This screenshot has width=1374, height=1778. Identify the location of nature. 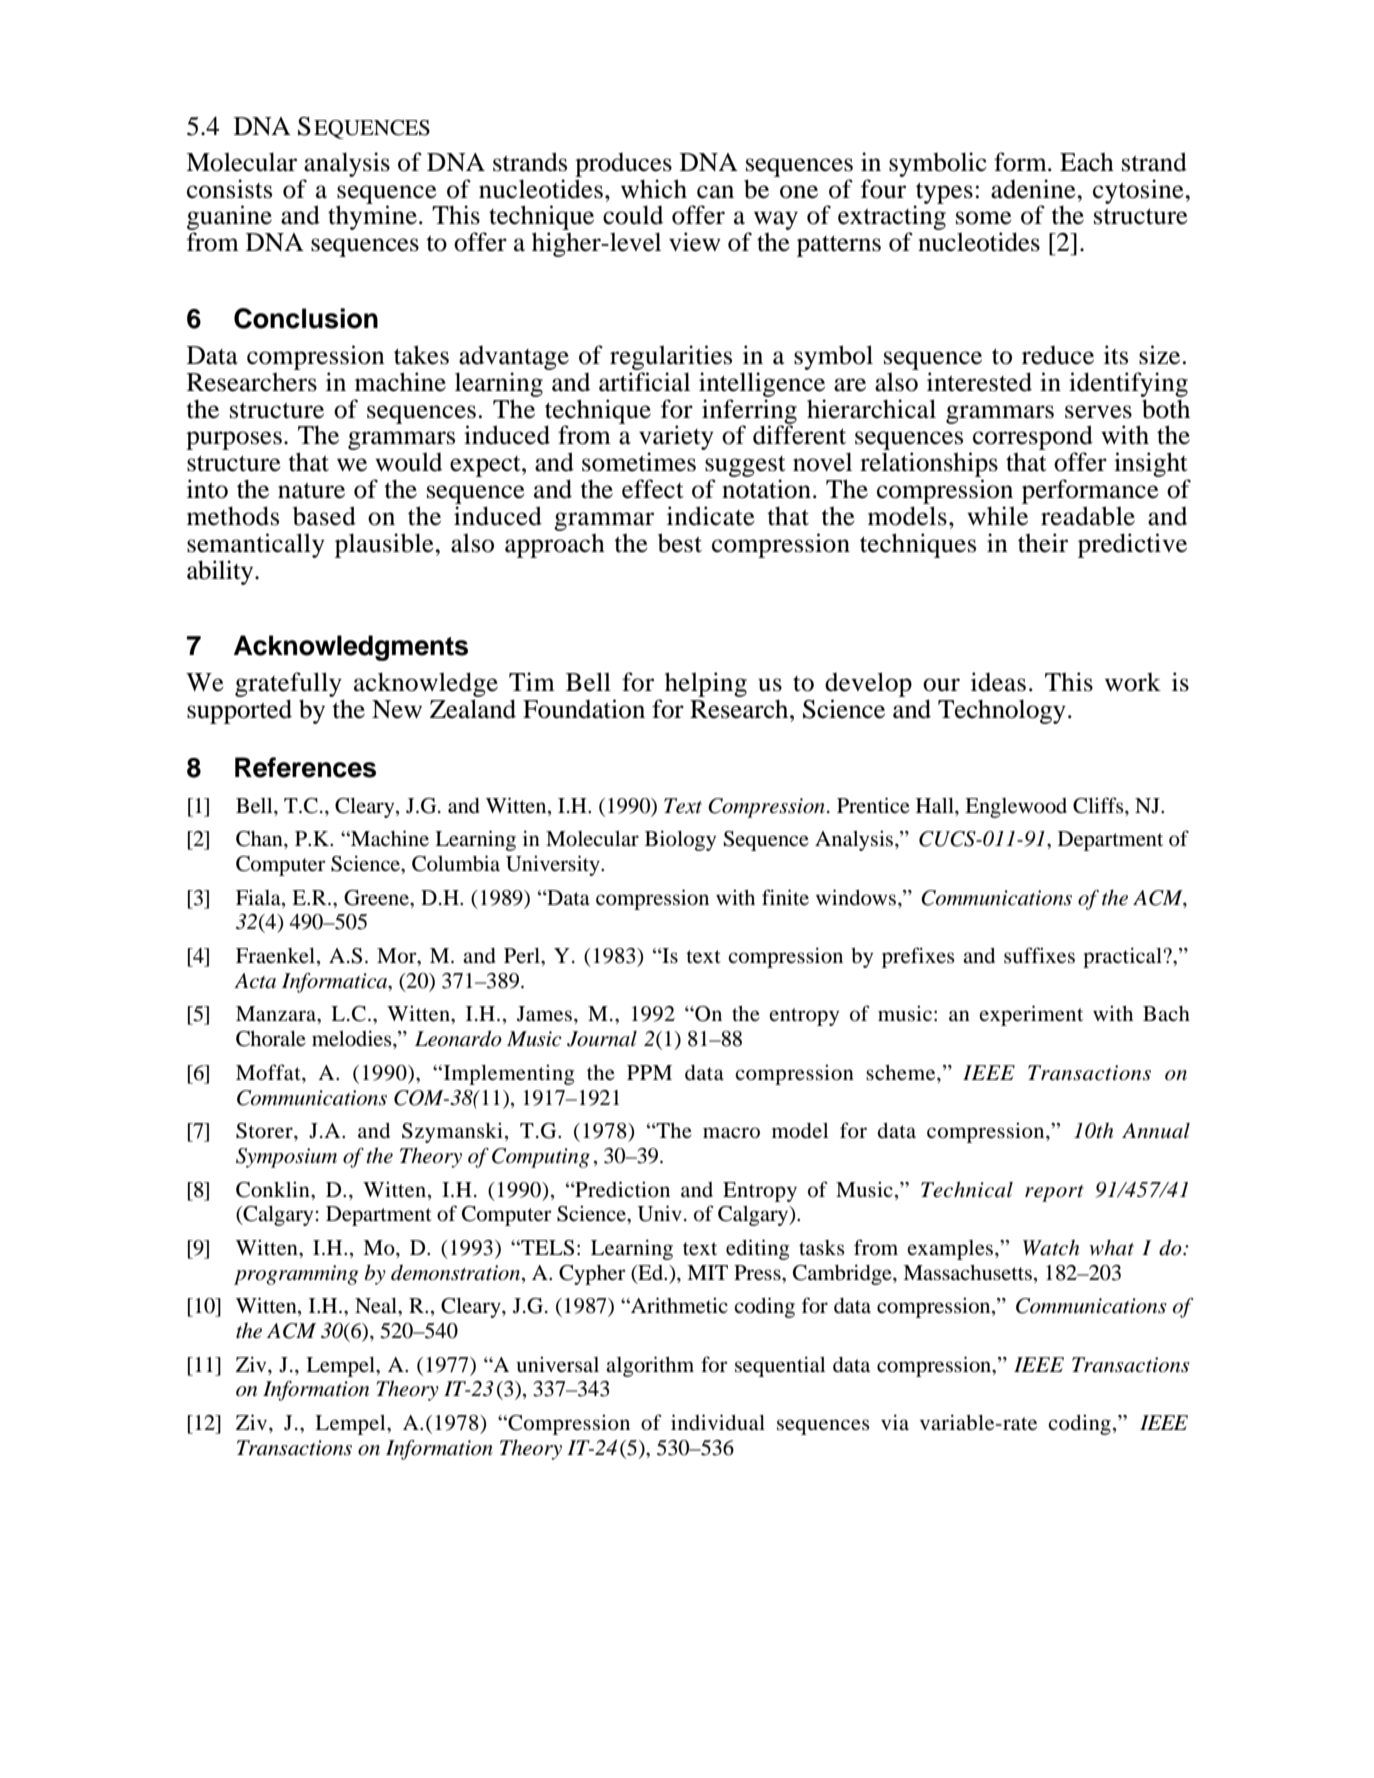
(311, 490).
